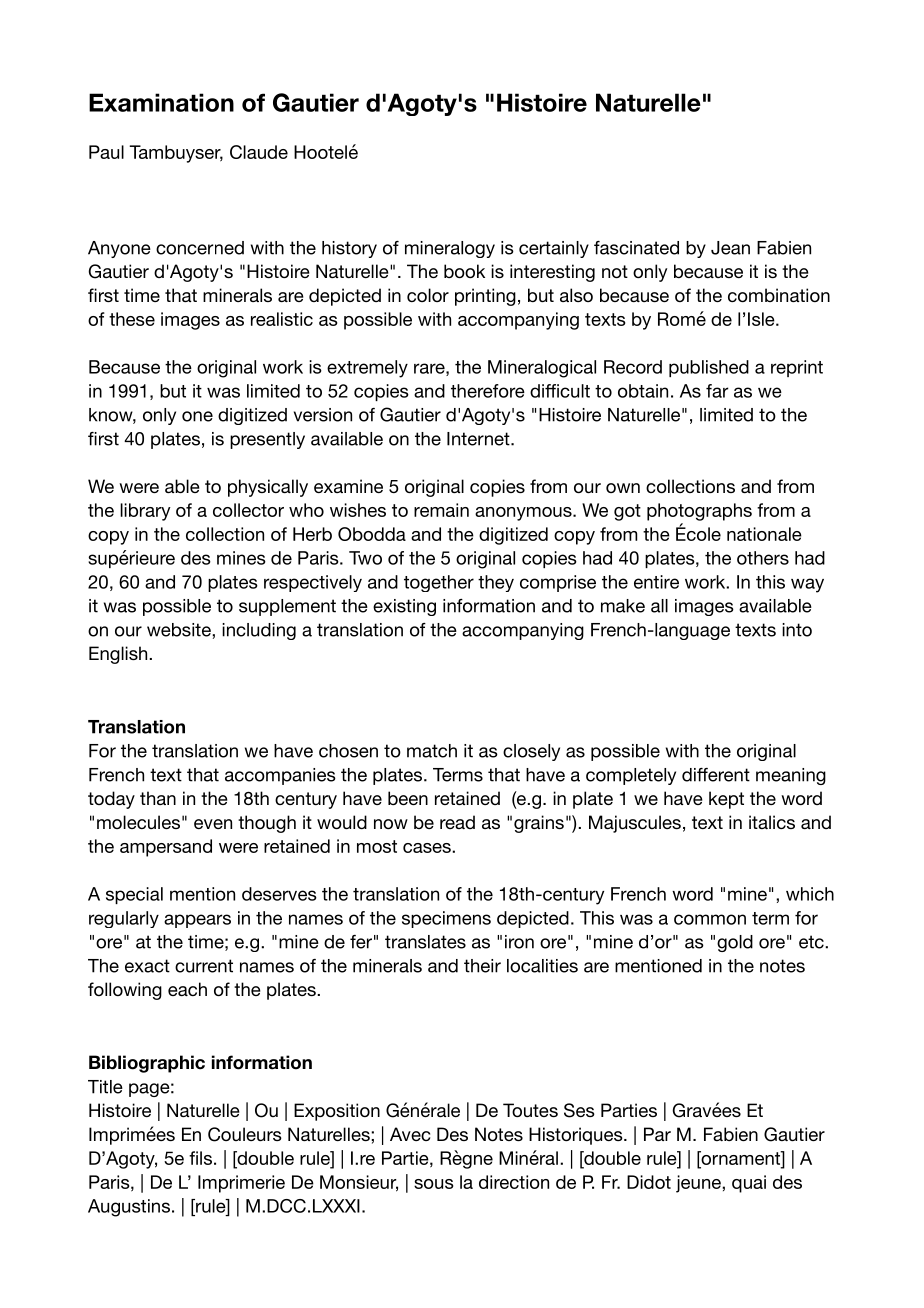  What do you see at coordinates (161, 102) in the screenshot?
I see `Examination` at bounding box center [161, 102].
